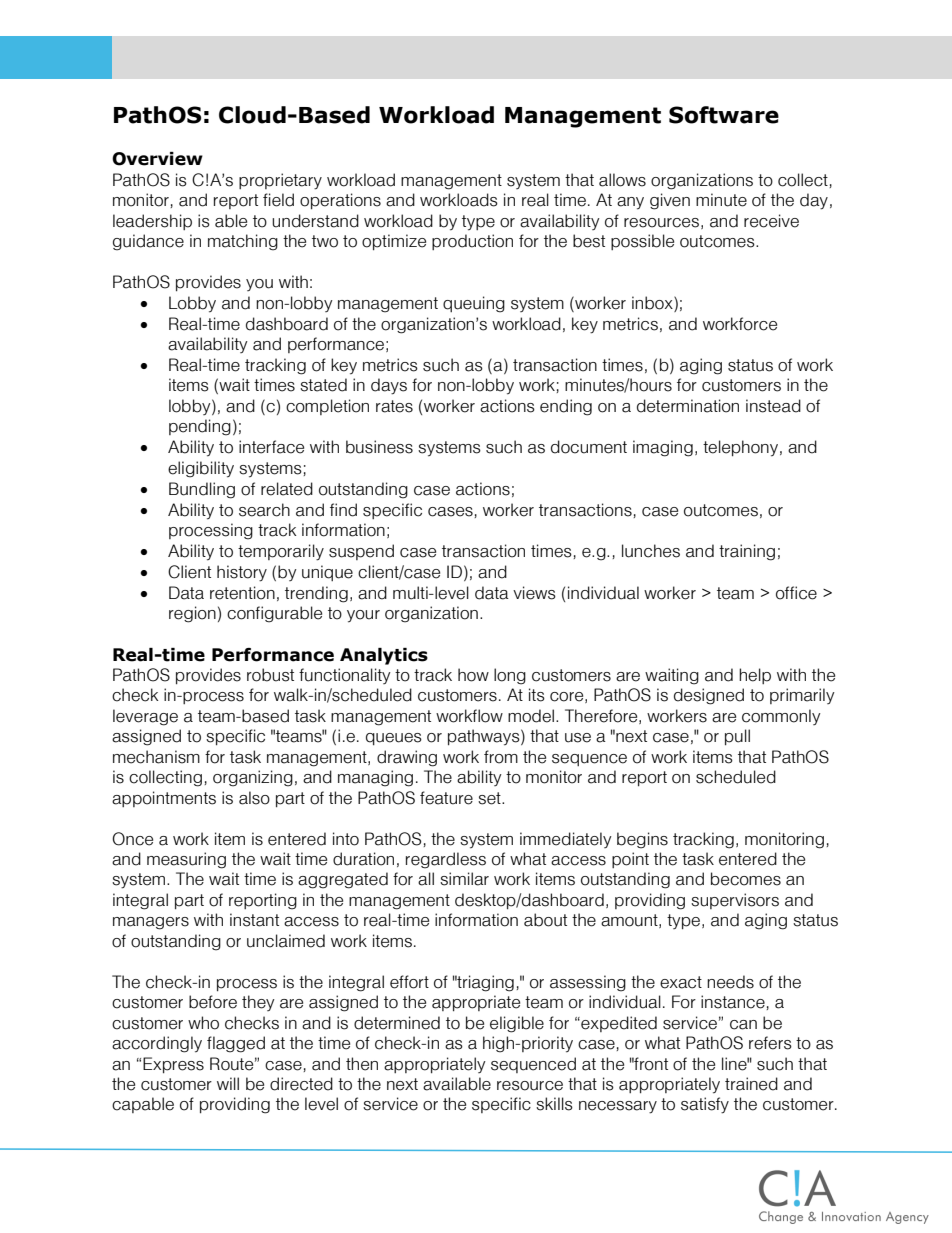 The width and height of the screenshot is (952, 1233). What do you see at coordinates (724, 115) in the screenshot?
I see `Software` at bounding box center [724, 115].
